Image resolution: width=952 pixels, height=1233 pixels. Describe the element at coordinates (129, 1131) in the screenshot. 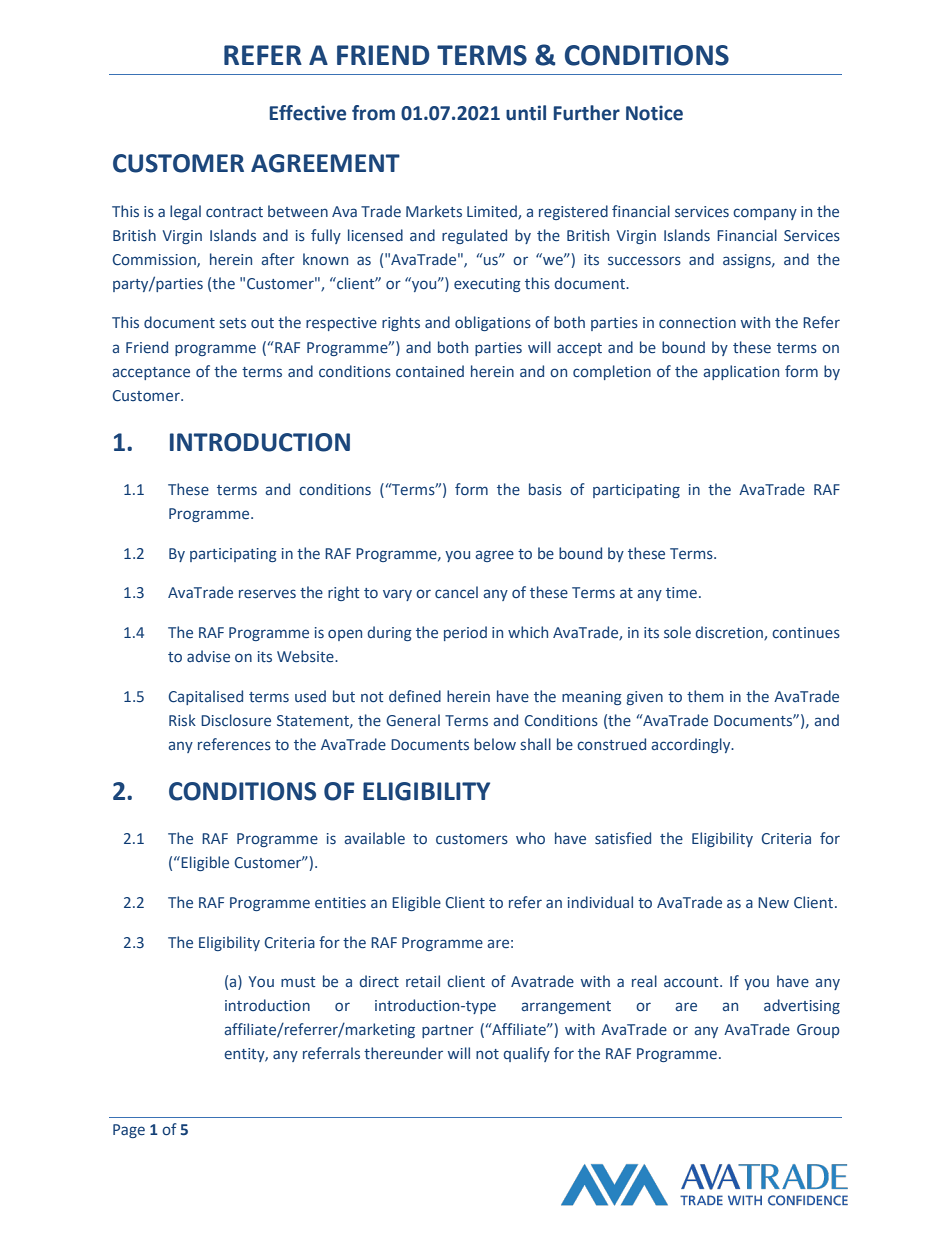

I see `Page` at that location.
